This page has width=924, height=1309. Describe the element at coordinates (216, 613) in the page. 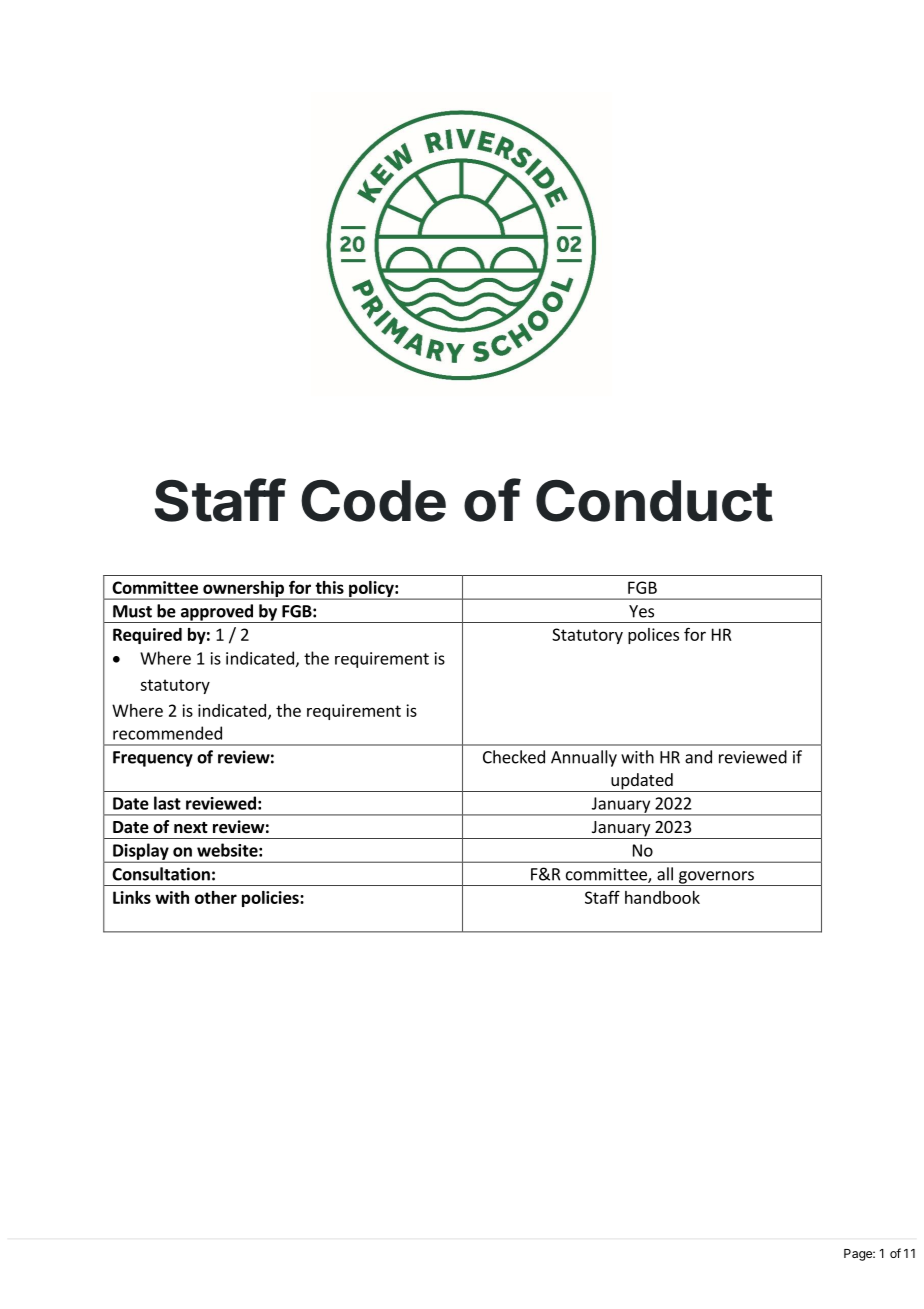

I see `approved` at that location.
